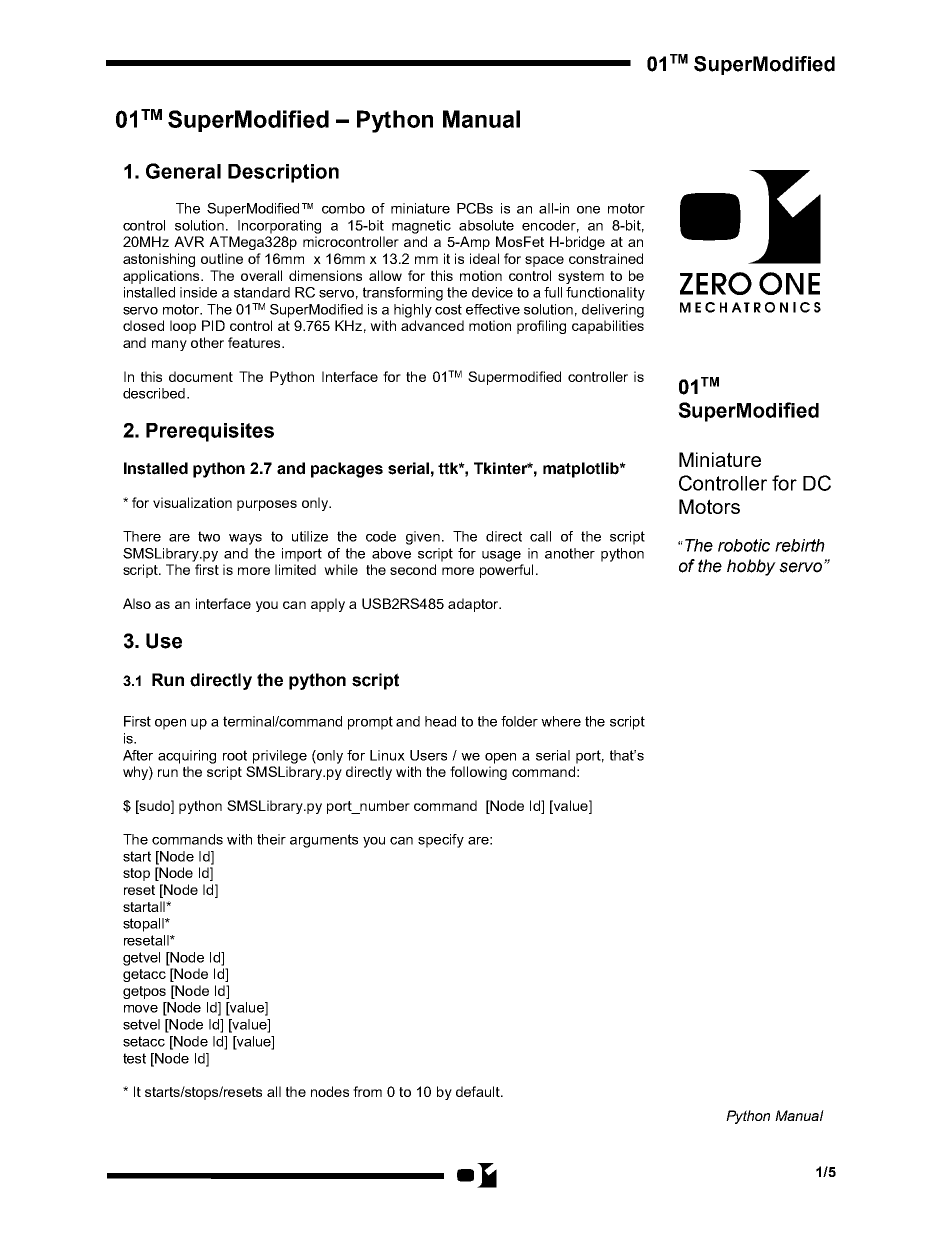 The image size is (952, 1233). What do you see at coordinates (751, 567) in the screenshot?
I see `hobby` at bounding box center [751, 567].
